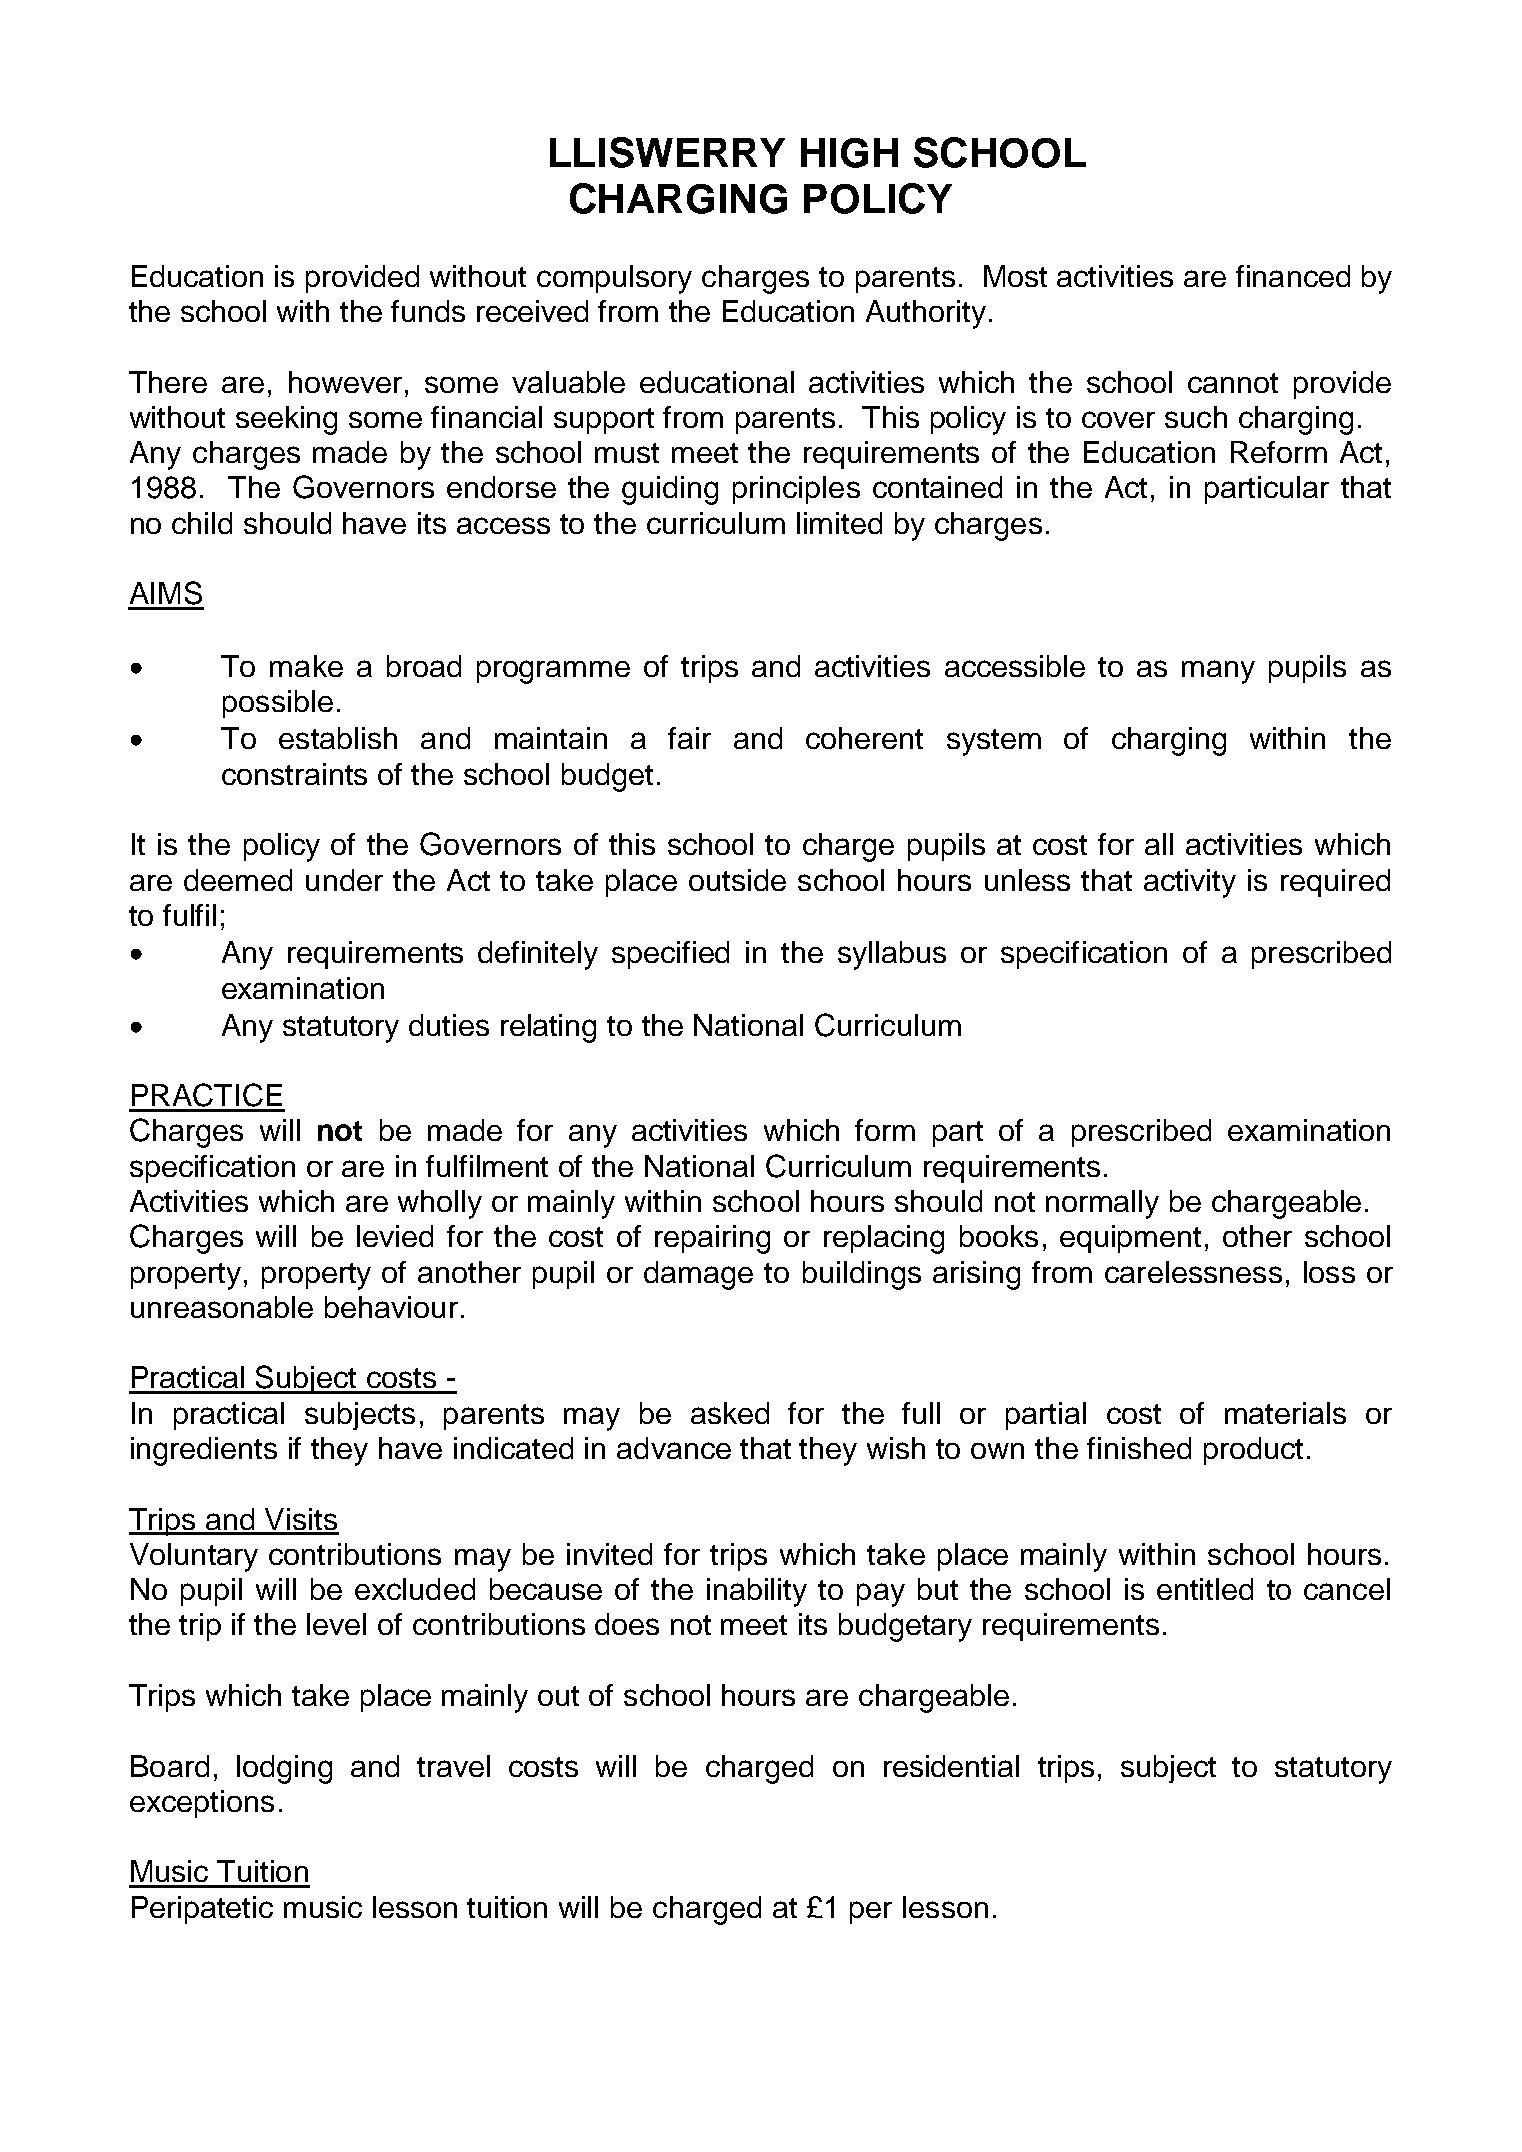 The image size is (1522, 2152). I want to click on many, so click(1218, 672).
